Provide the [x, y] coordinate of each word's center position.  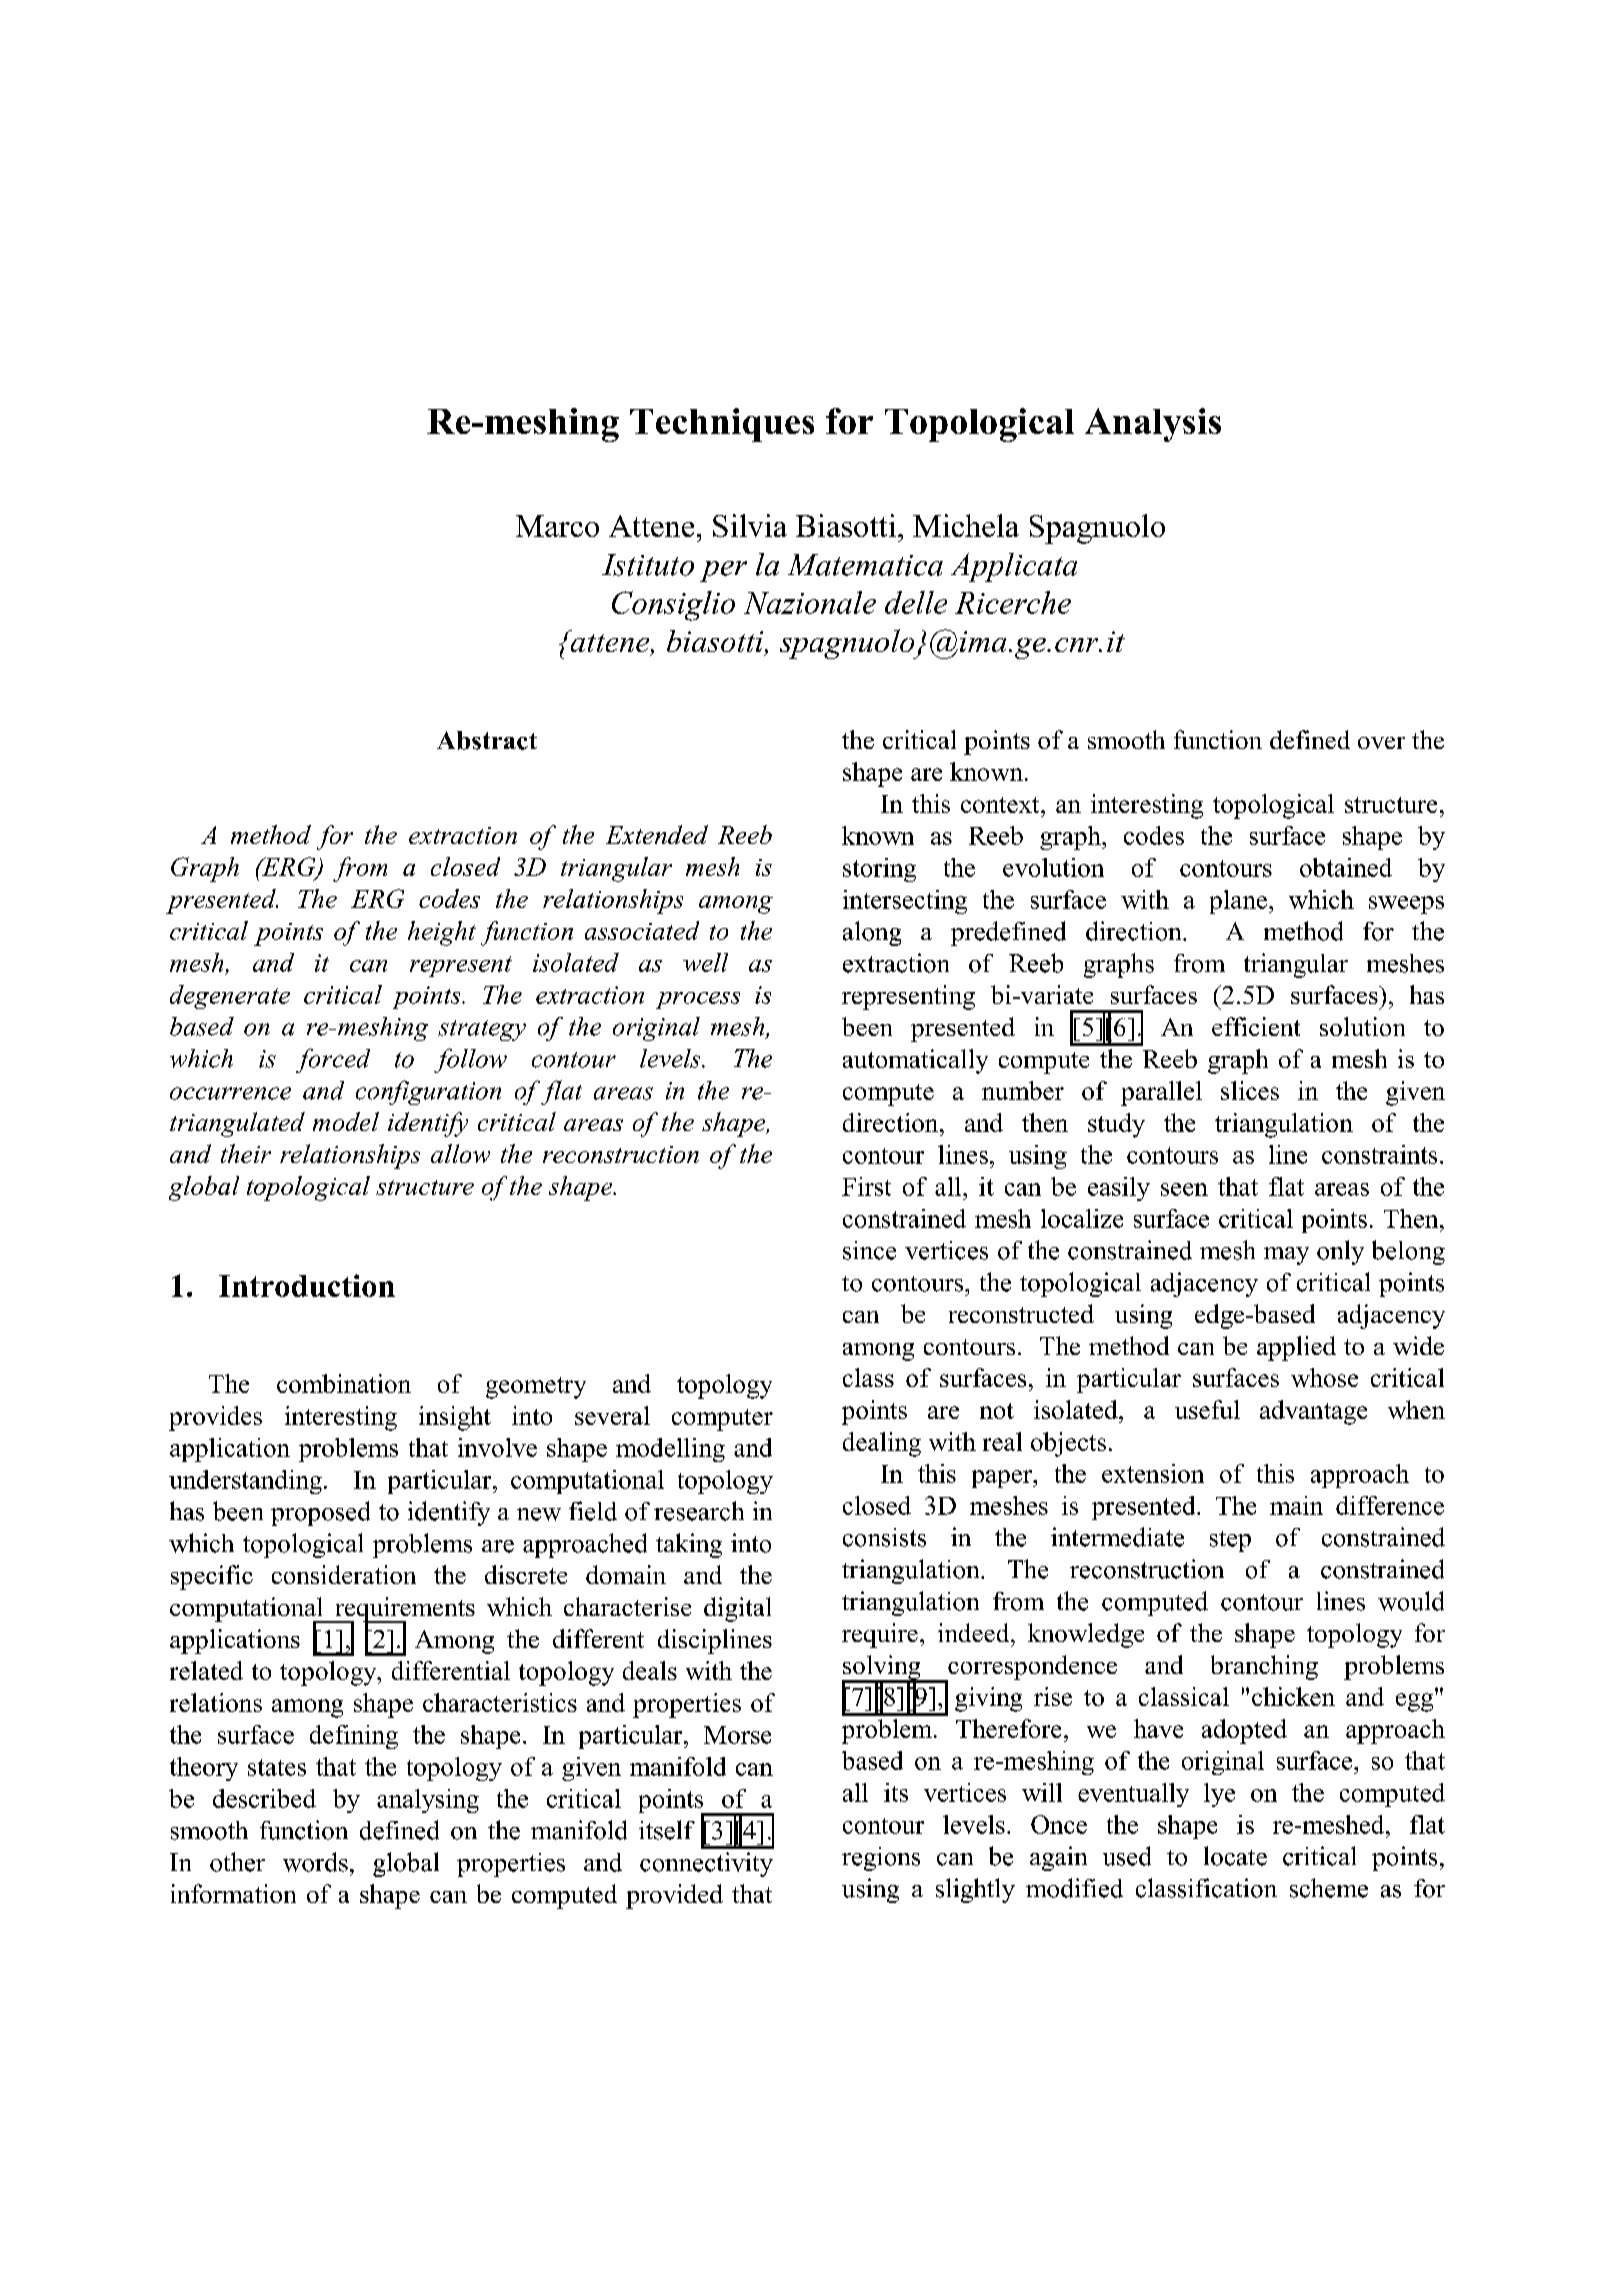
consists [884, 1537]
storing [879, 870]
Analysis [1153, 425]
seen [1184, 1189]
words [315, 1862]
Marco [557, 526]
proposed [320, 1513]
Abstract [487, 740]
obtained [1346, 867]
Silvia [750, 525]
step [1230, 1541]
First [866, 1186]
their [246, 1153]
